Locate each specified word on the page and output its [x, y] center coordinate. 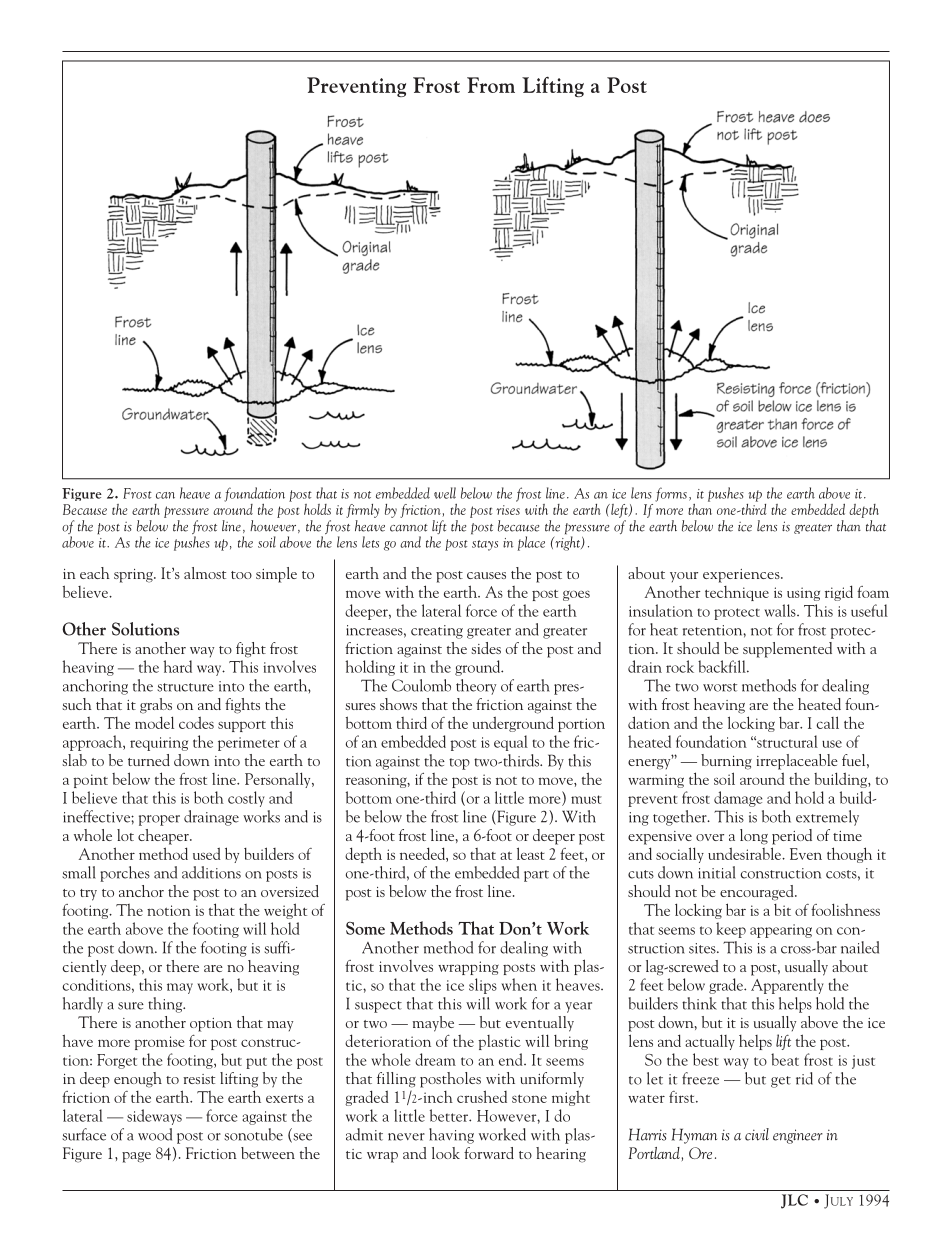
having [451, 1136]
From [491, 85]
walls [781, 610]
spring [134, 576]
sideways [154, 1117]
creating [437, 632]
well [445, 493]
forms [671, 494]
